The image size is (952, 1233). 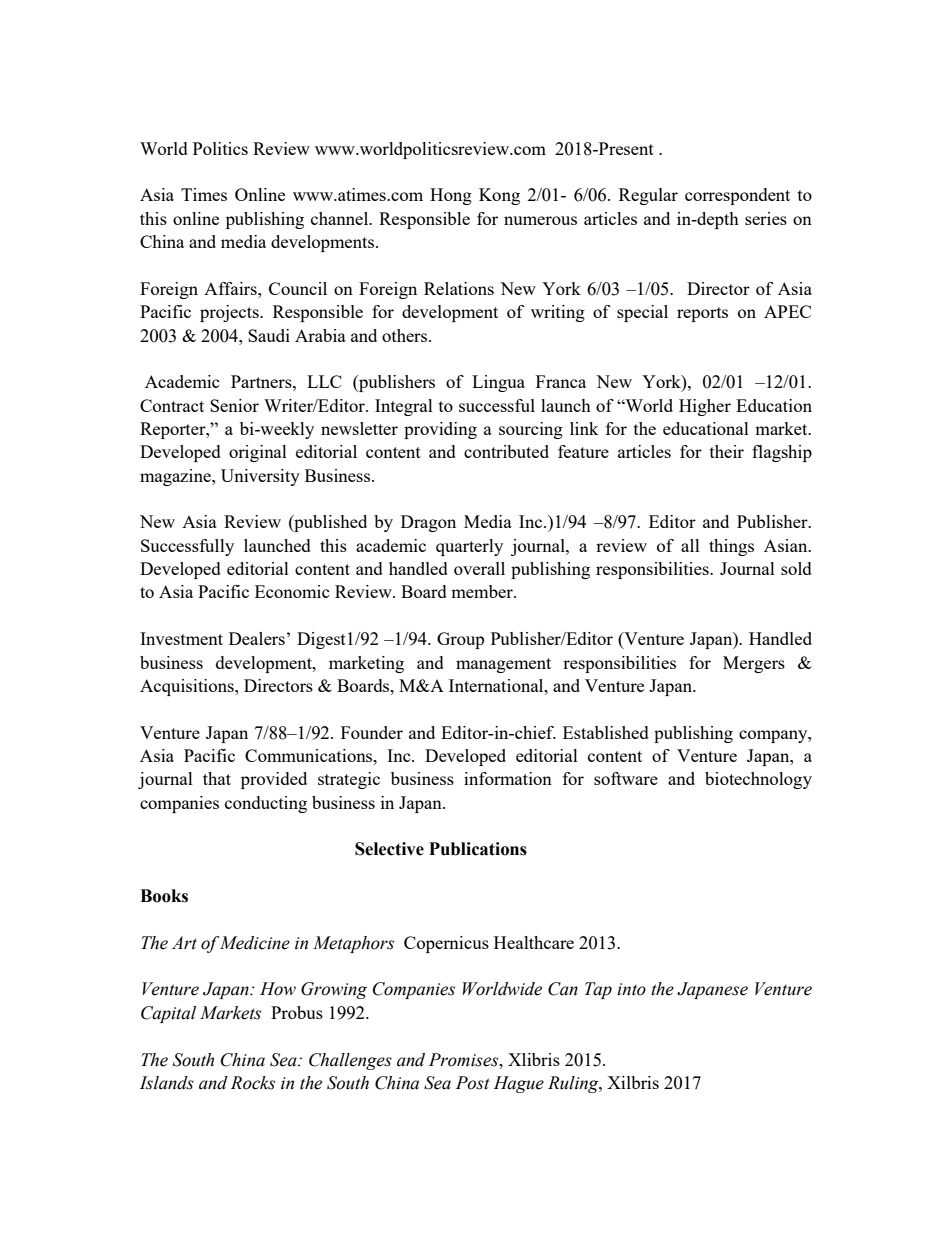 I want to click on correspondent, so click(x=737, y=196).
